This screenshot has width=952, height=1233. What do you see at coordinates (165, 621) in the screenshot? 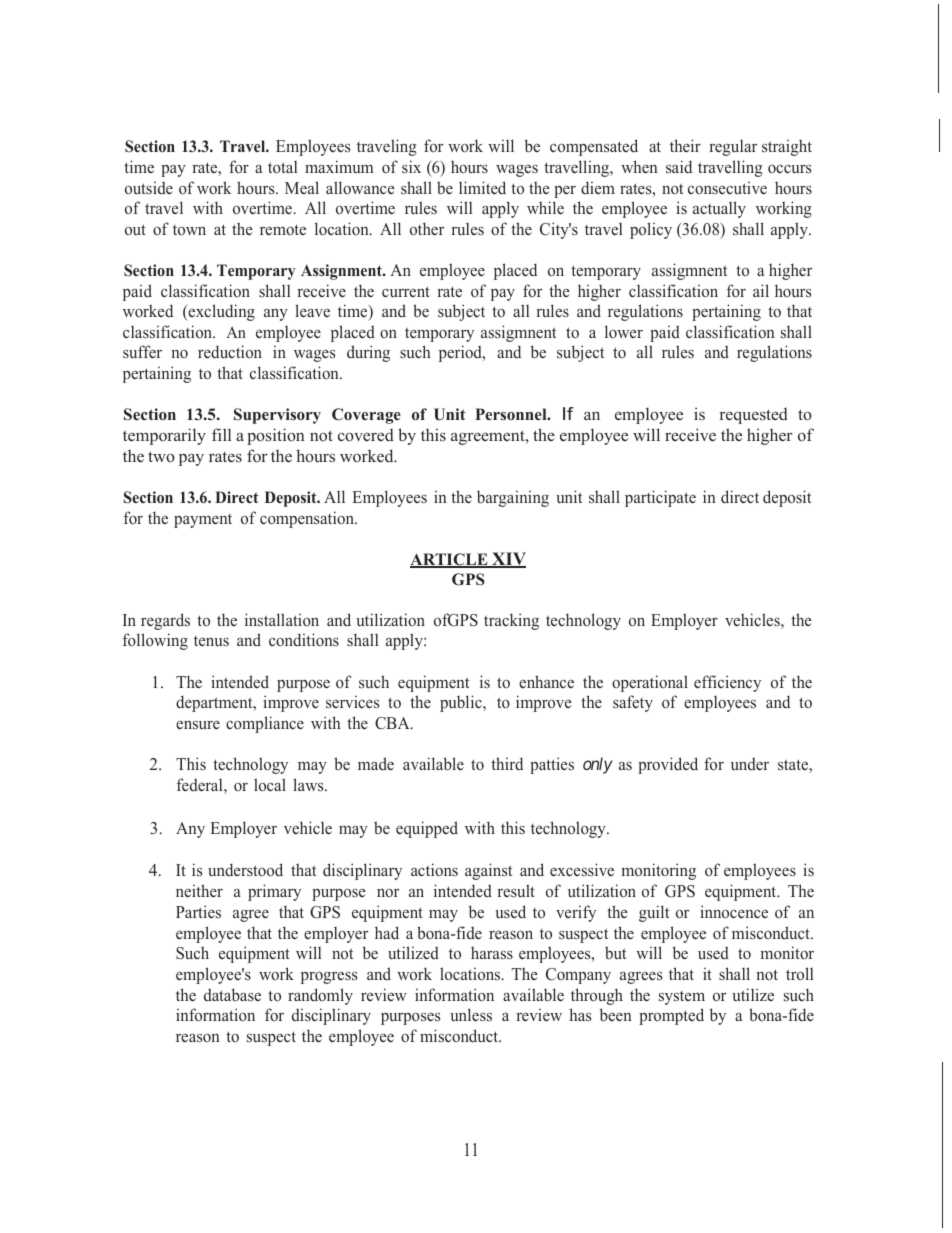
I see `regards` at bounding box center [165, 621].
